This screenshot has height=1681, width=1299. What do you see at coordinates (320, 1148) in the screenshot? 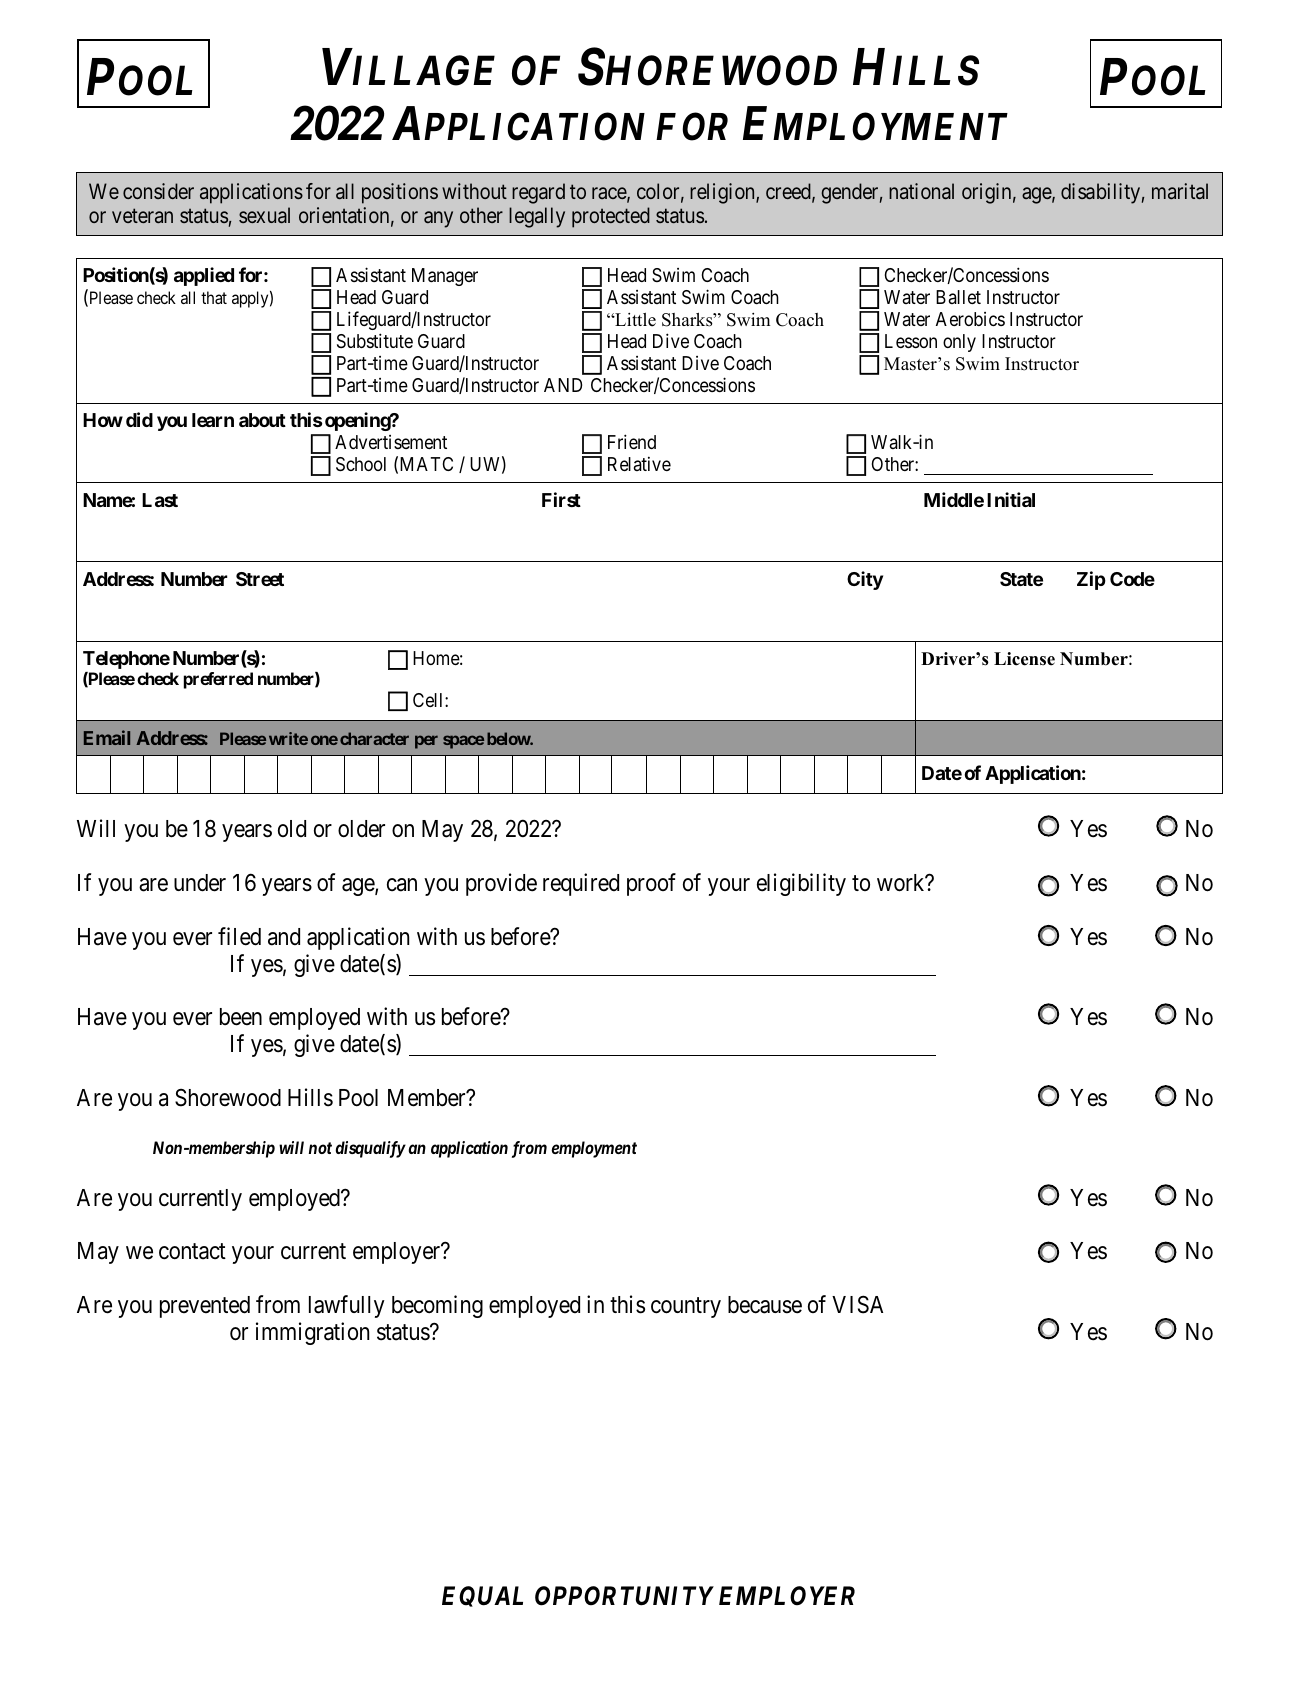
I see `not` at bounding box center [320, 1148].
